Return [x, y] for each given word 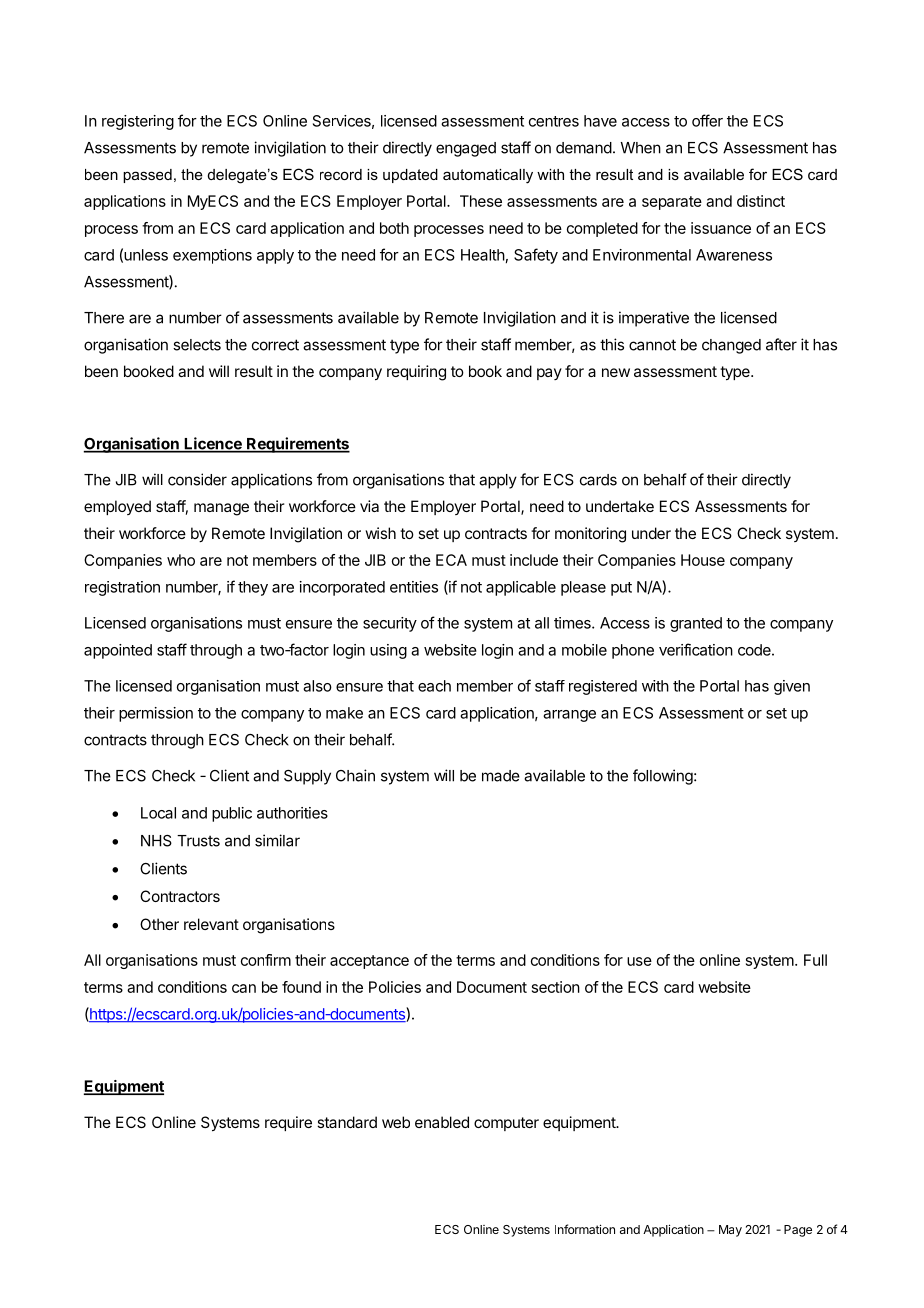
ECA [451, 560]
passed [147, 176]
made [501, 776]
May [730, 1231]
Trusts [198, 841]
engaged [466, 149]
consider [197, 479]
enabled [442, 1122]
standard [347, 1122]
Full [815, 960]
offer [707, 120]
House [703, 560]
